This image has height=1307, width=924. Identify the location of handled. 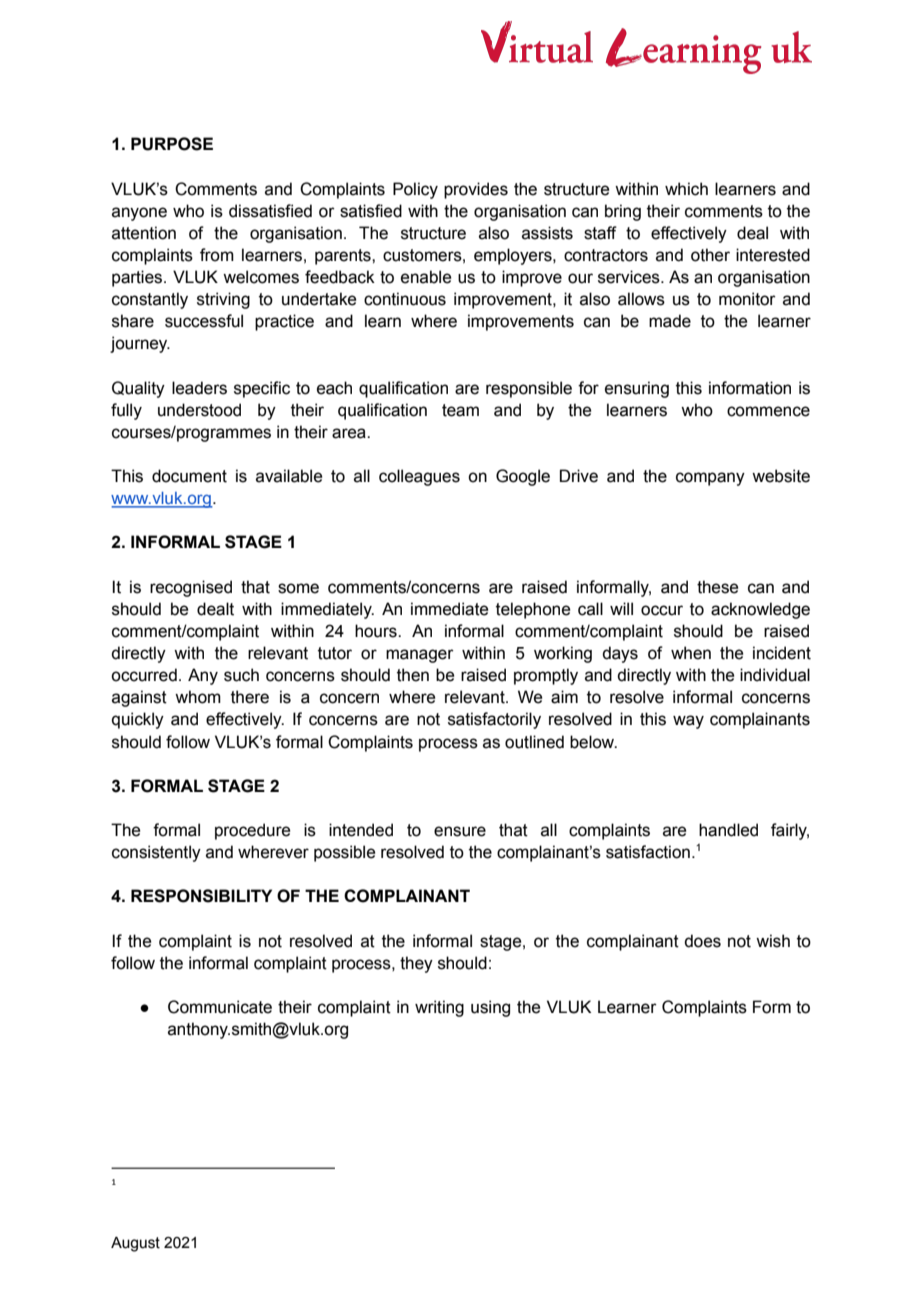
(728, 830).
